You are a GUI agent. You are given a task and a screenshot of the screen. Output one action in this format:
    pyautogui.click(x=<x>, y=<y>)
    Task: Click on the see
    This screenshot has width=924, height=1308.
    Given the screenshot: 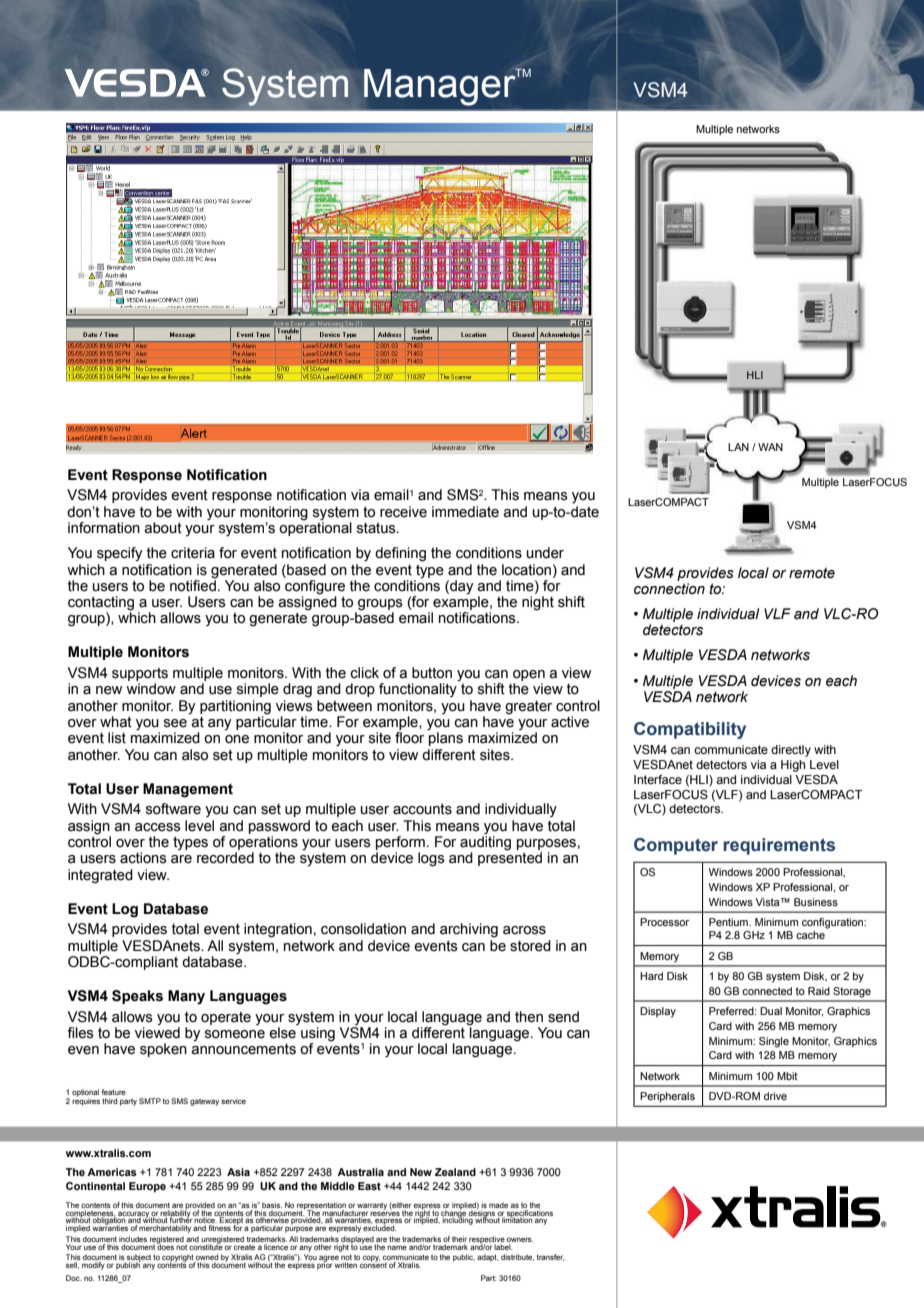 What is the action you would take?
    pyautogui.click(x=175, y=723)
